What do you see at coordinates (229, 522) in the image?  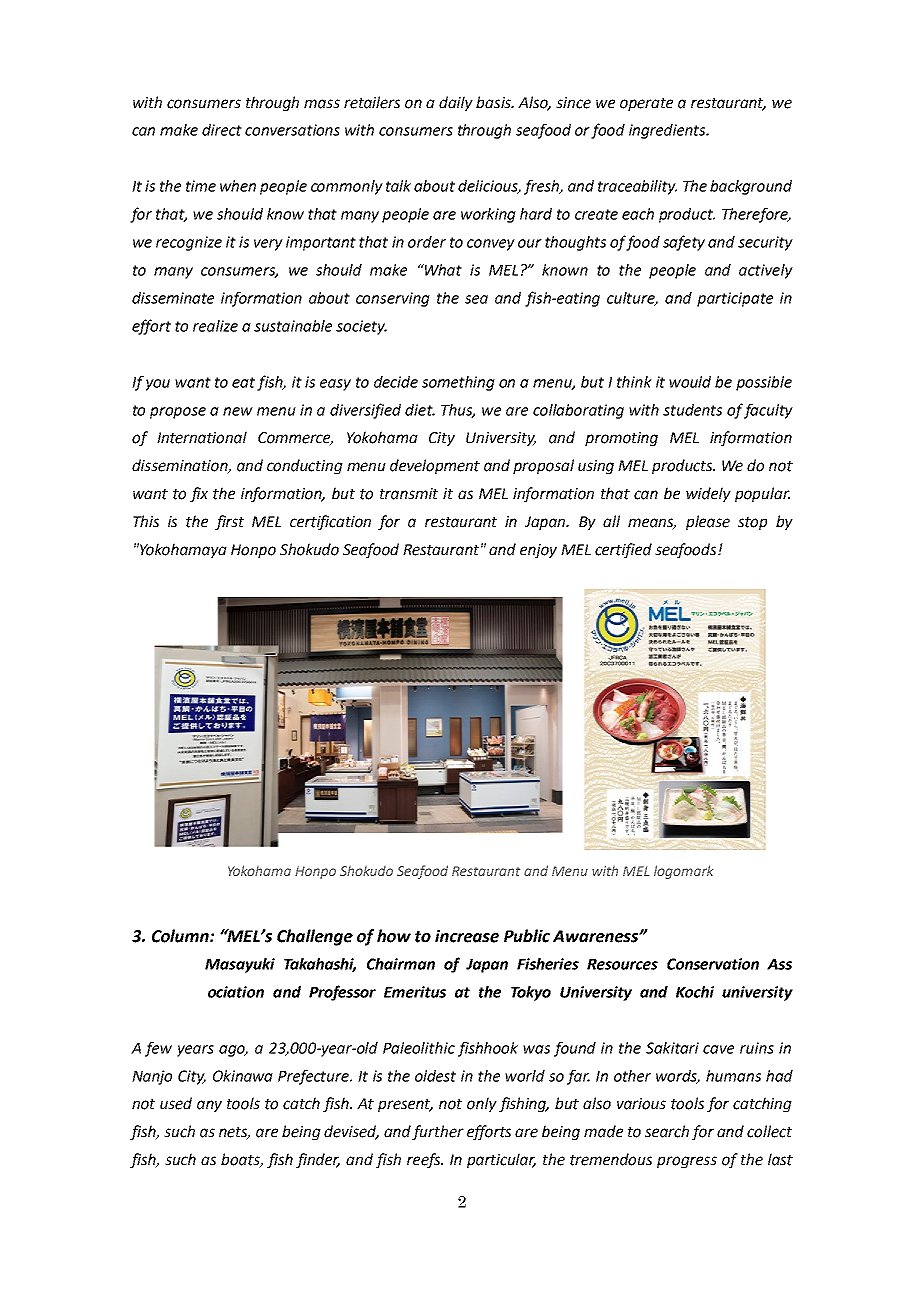 I see `first` at bounding box center [229, 522].
